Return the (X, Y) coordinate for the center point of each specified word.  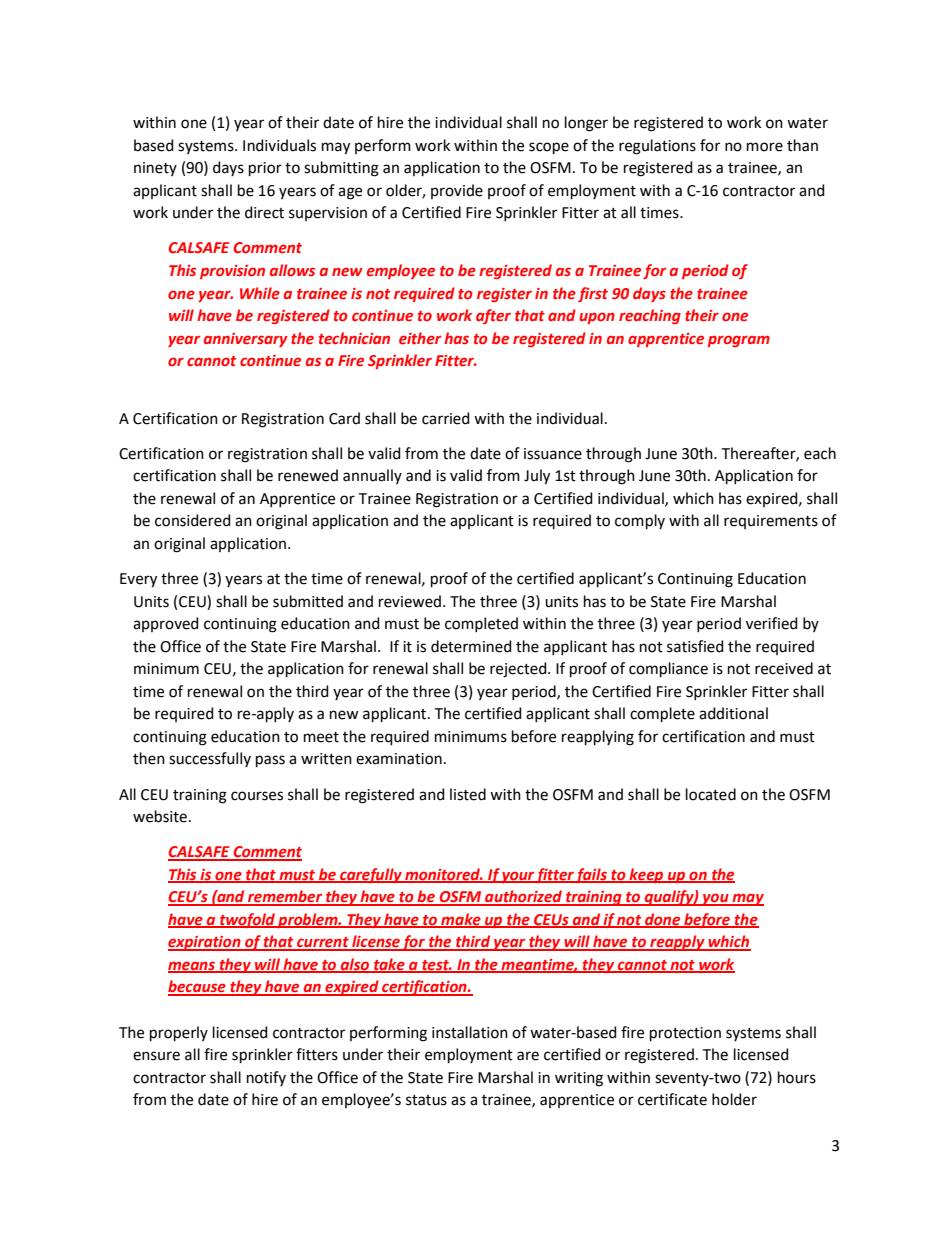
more (765, 147)
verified (772, 623)
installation (470, 1032)
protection (685, 1034)
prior (265, 169)
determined (471, 646)
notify (266, 1078)
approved (166, 624)
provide (457, 191)
